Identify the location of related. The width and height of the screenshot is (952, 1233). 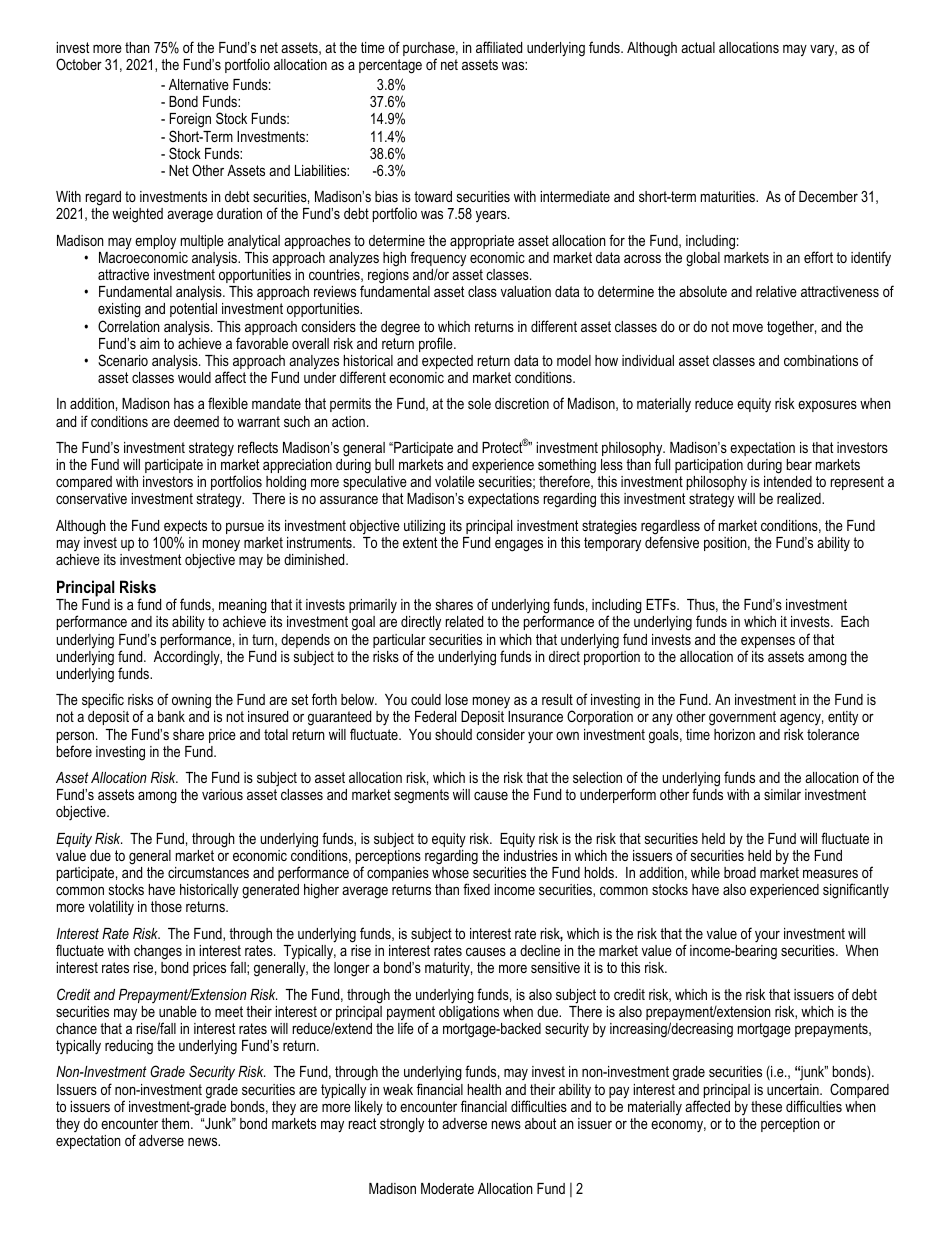
(464, 621).
